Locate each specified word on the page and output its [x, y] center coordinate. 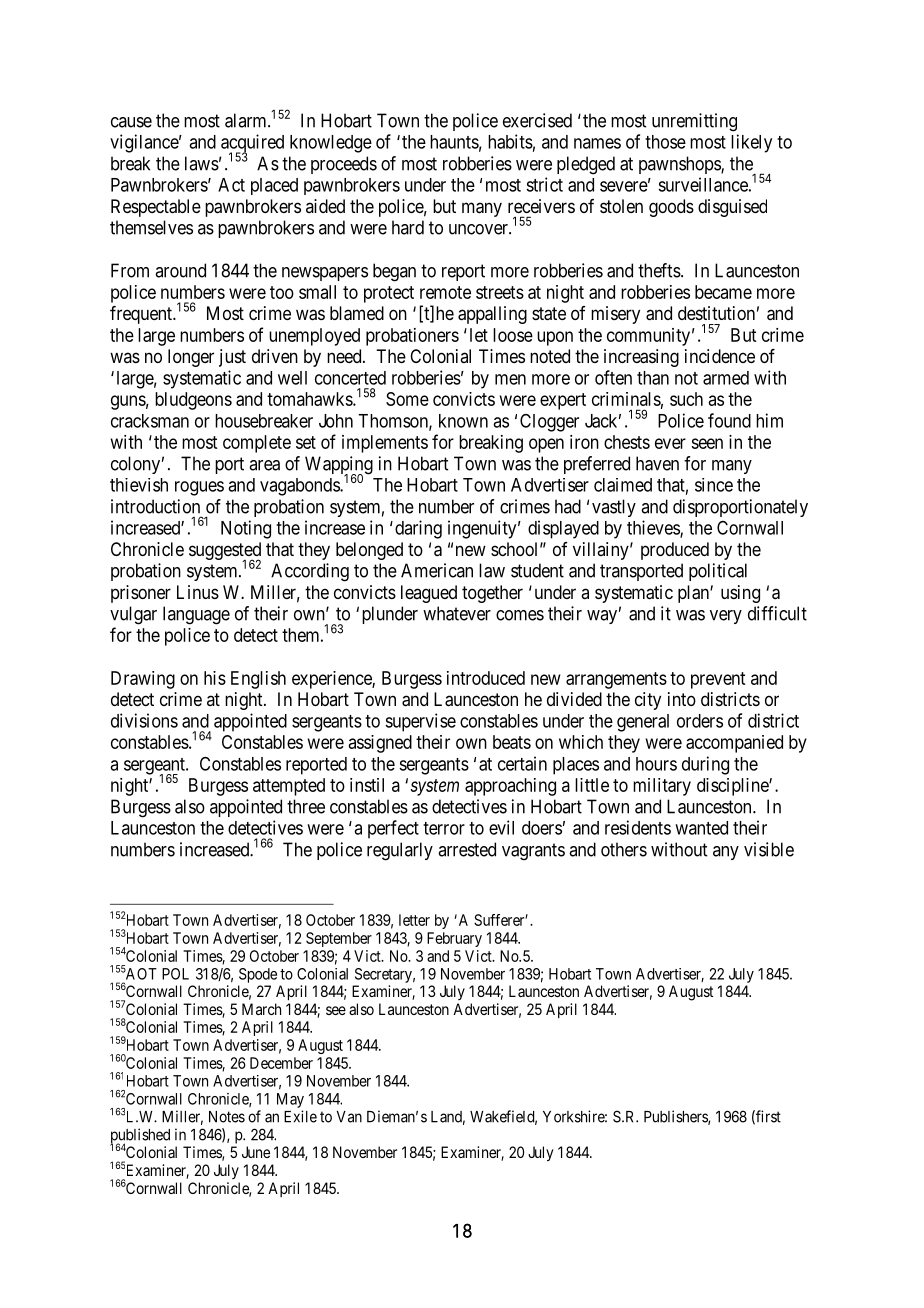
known [463, 421]
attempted [289, 787]
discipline [733, 787]
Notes [227, 1117]
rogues [199, 488]
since [714, 485]
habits [510, 141]
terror [444, 828]
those [665, 142]
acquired [252, 144]
